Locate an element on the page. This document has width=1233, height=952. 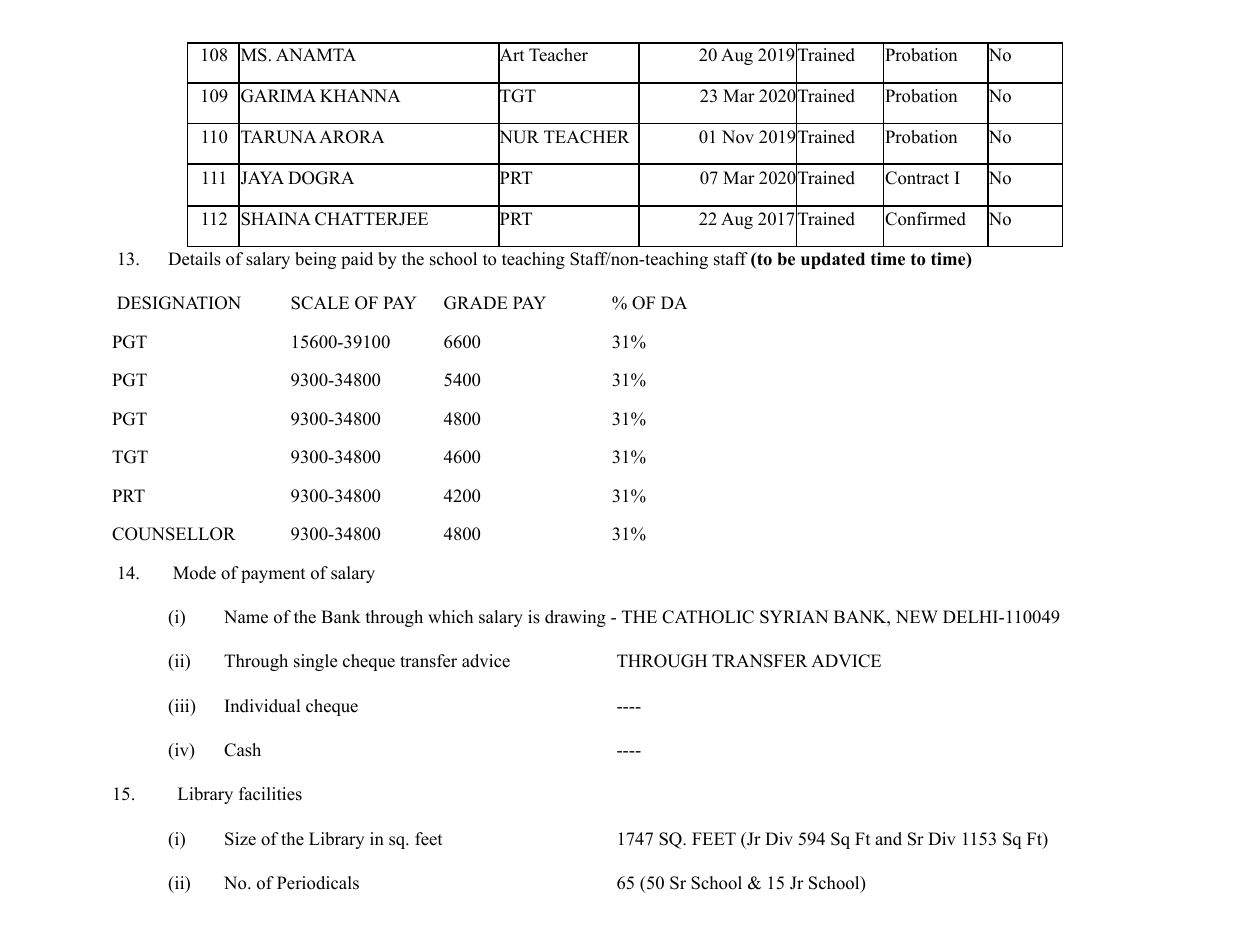
updated is located at coordinates (833, 260).
